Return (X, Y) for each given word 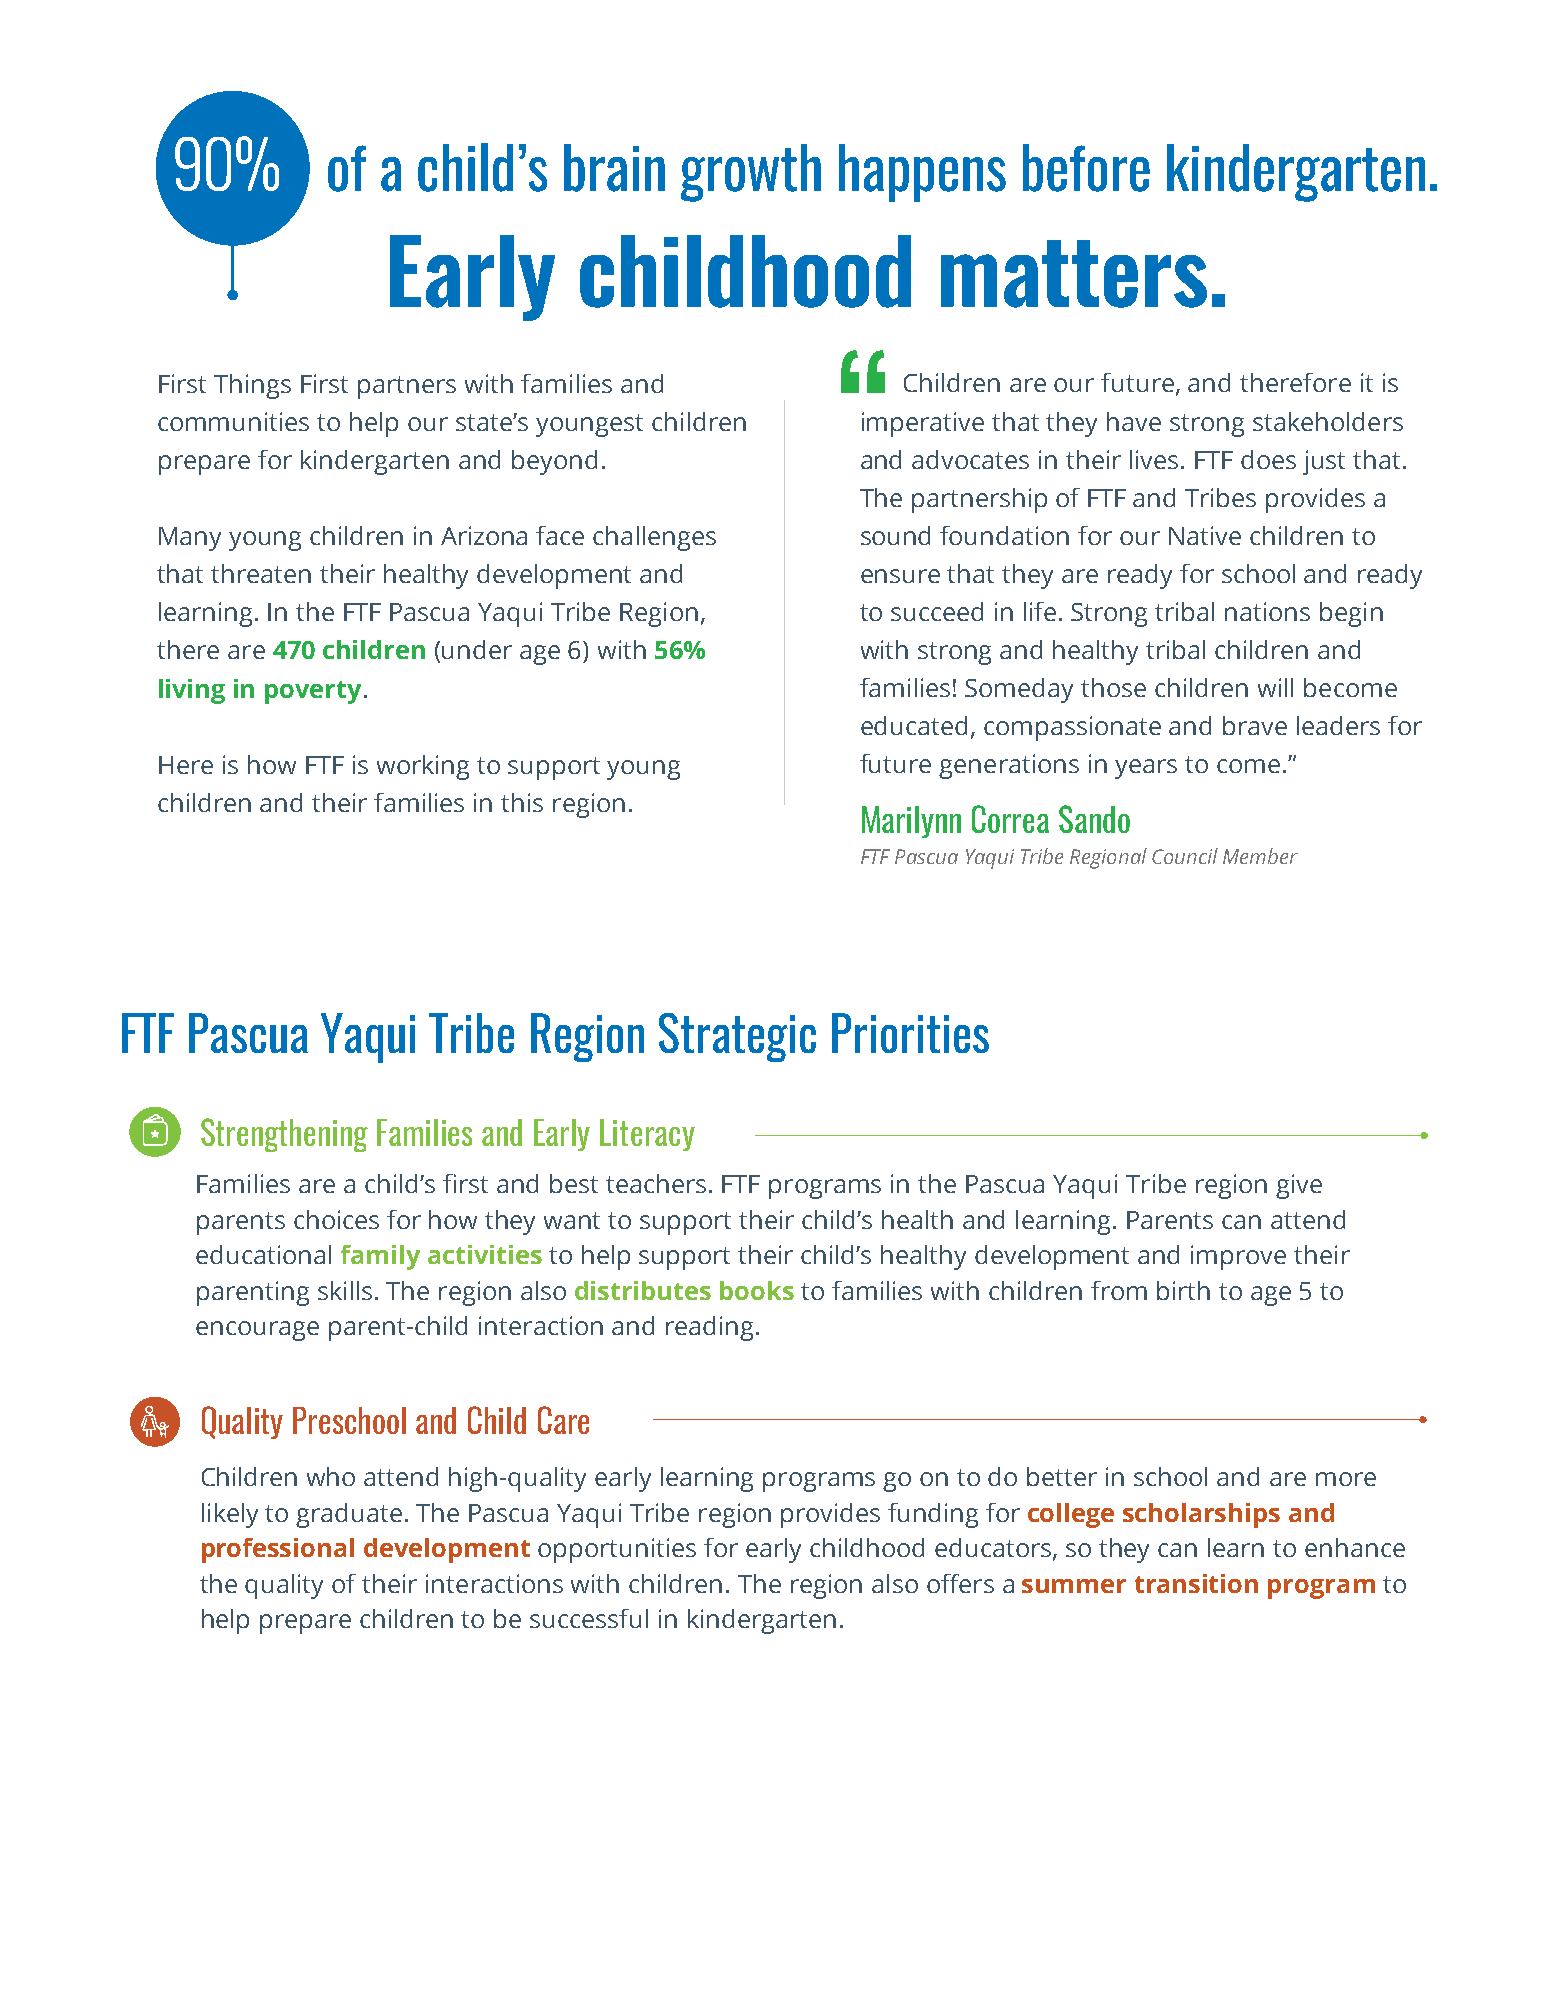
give (1299, 1186)
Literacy (647, 1135)
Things (252, 386)
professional (278, 1550)
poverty (313, 692)
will (1275, 687)
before (1086, 168)
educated (914, 725)
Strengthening (284, 1135)
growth (751, 173)
